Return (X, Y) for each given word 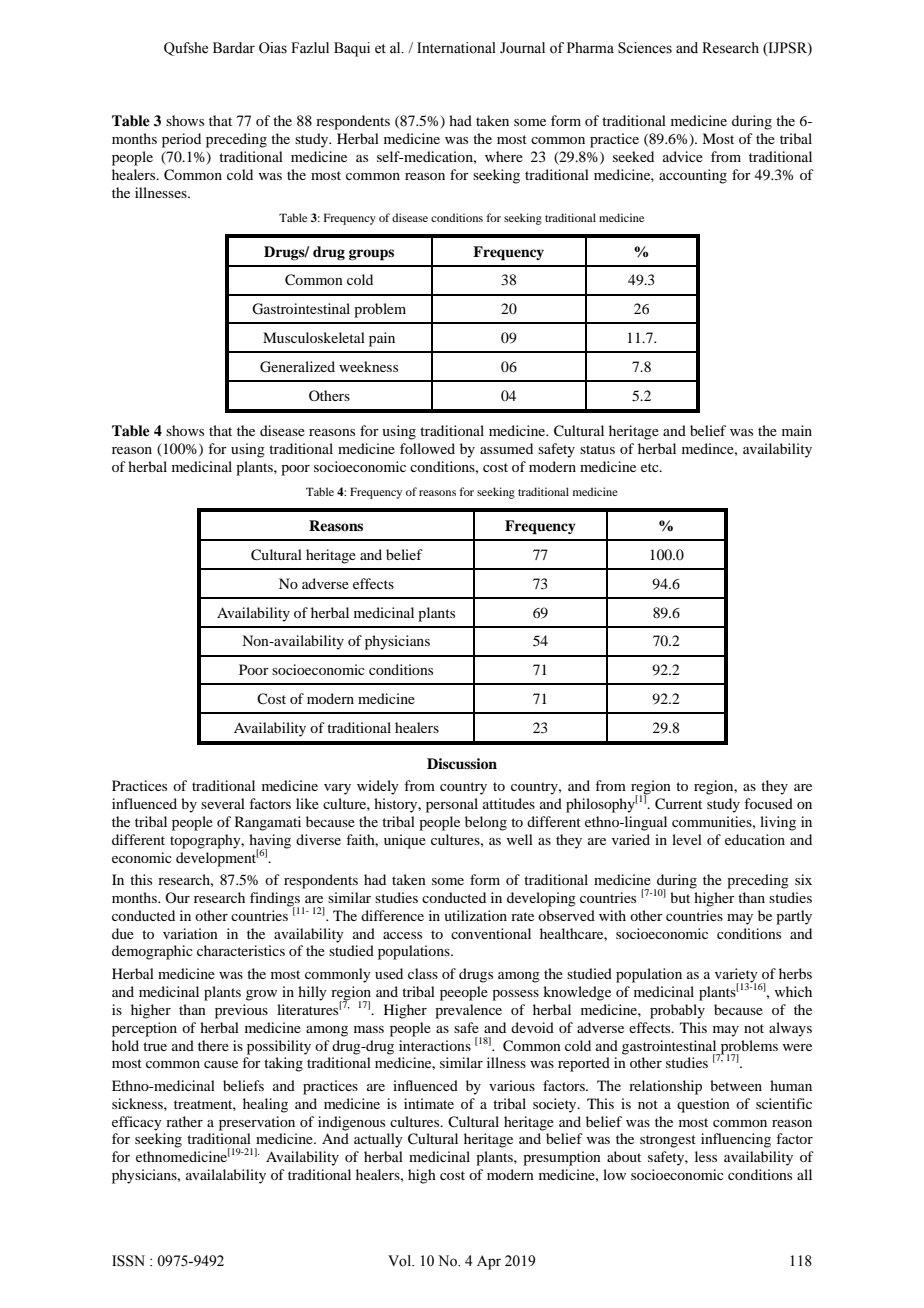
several (223, 803)
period (181, 140)
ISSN (128, 1261)
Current (678, 804)
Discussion (462, 763)
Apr (489, 1262)
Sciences (645, 48)
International (456, 48)
